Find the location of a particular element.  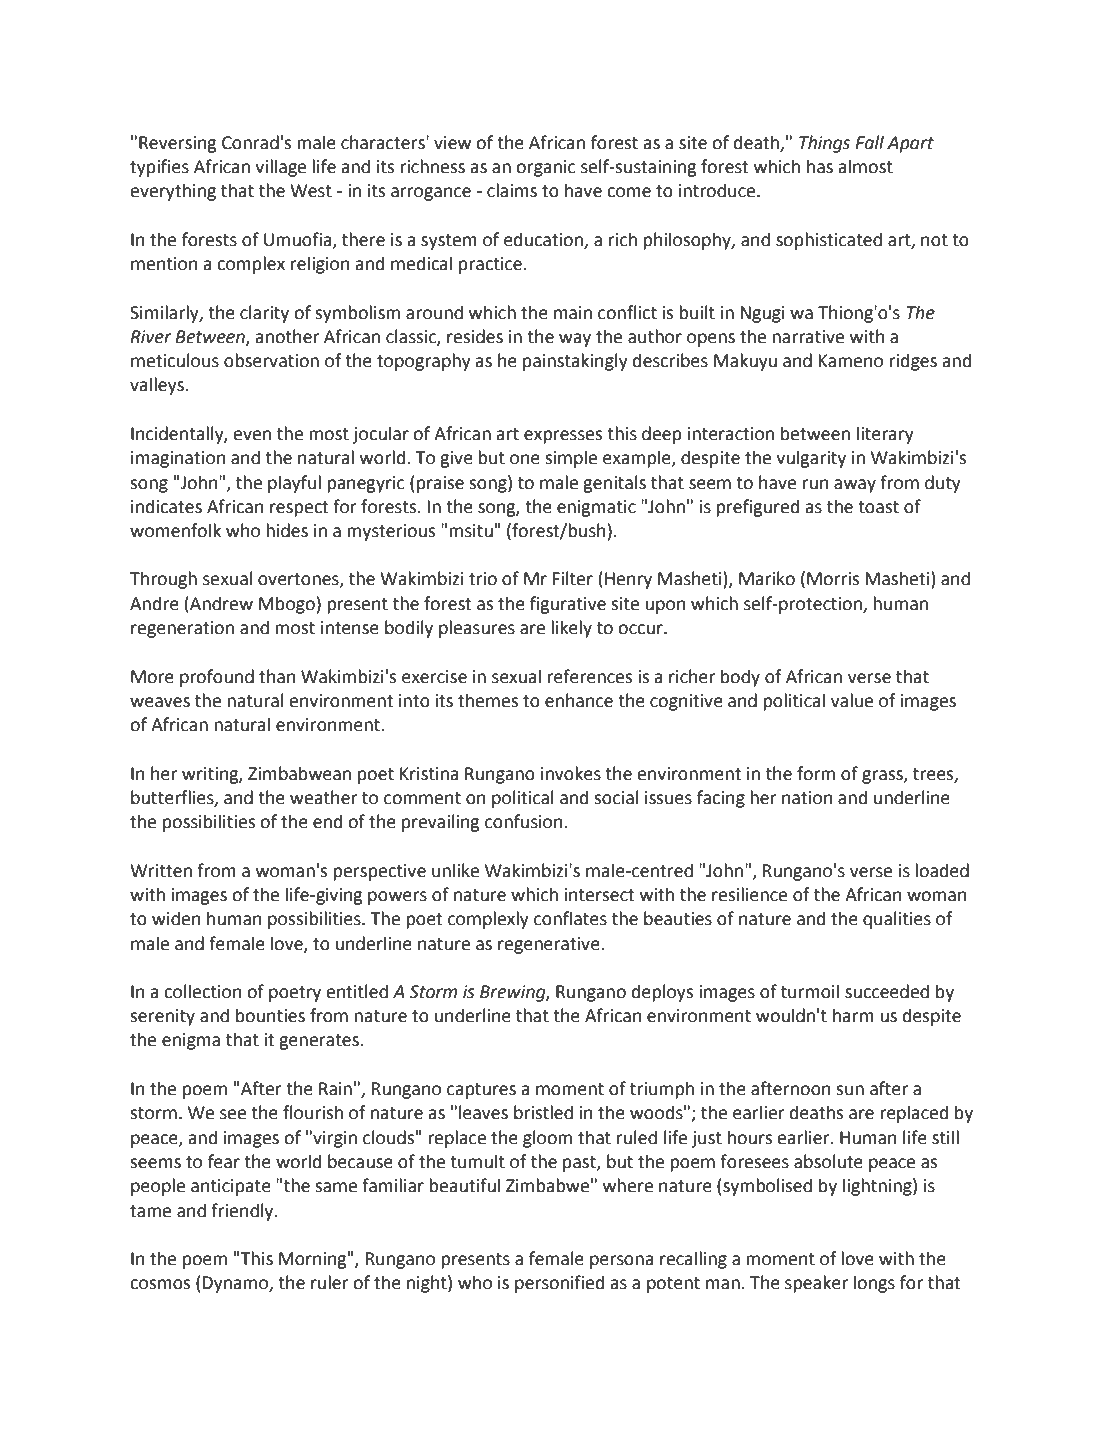

personified is located at coordinates (559, 1284).
